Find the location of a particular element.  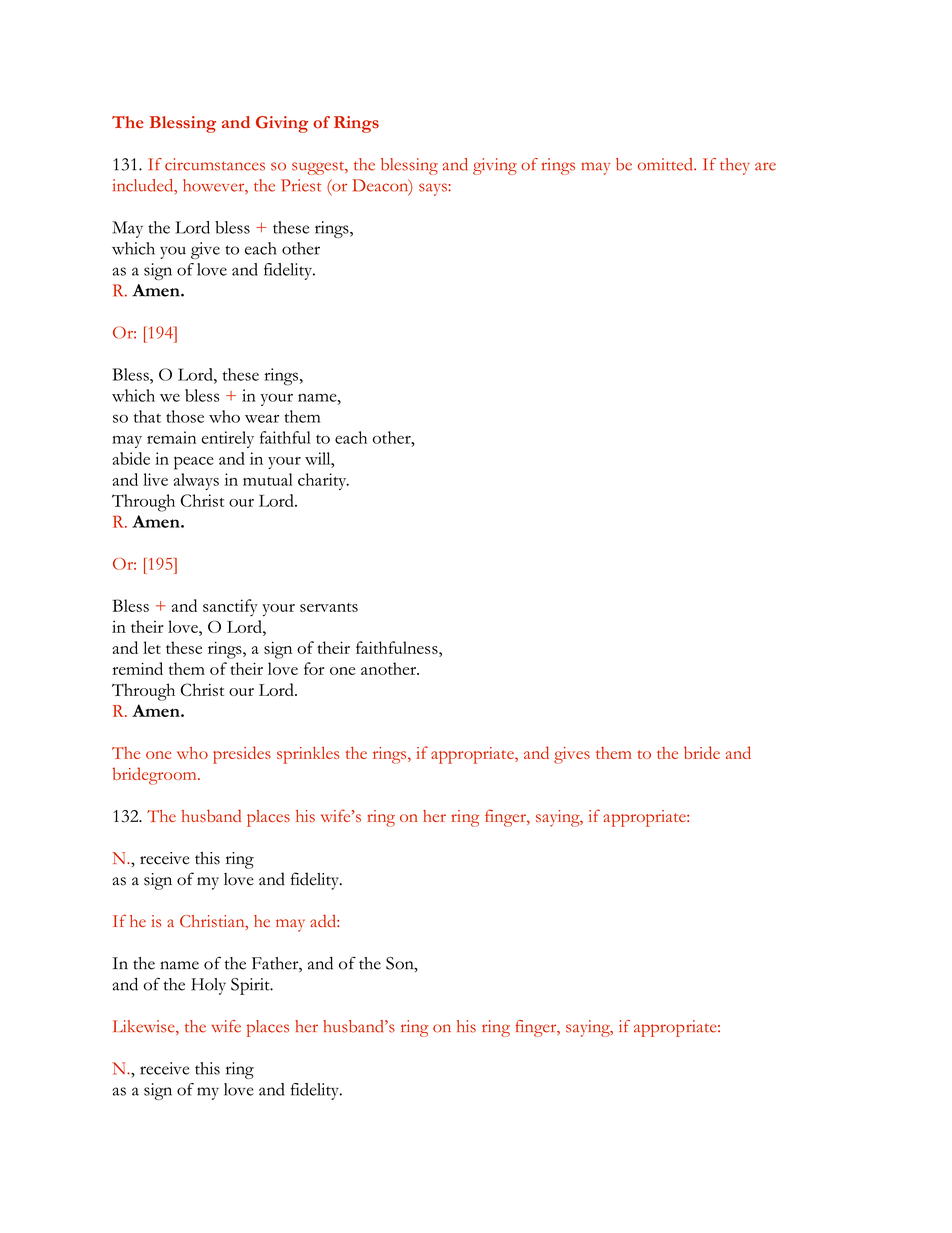

charity is located at coordinates (323, 481).
